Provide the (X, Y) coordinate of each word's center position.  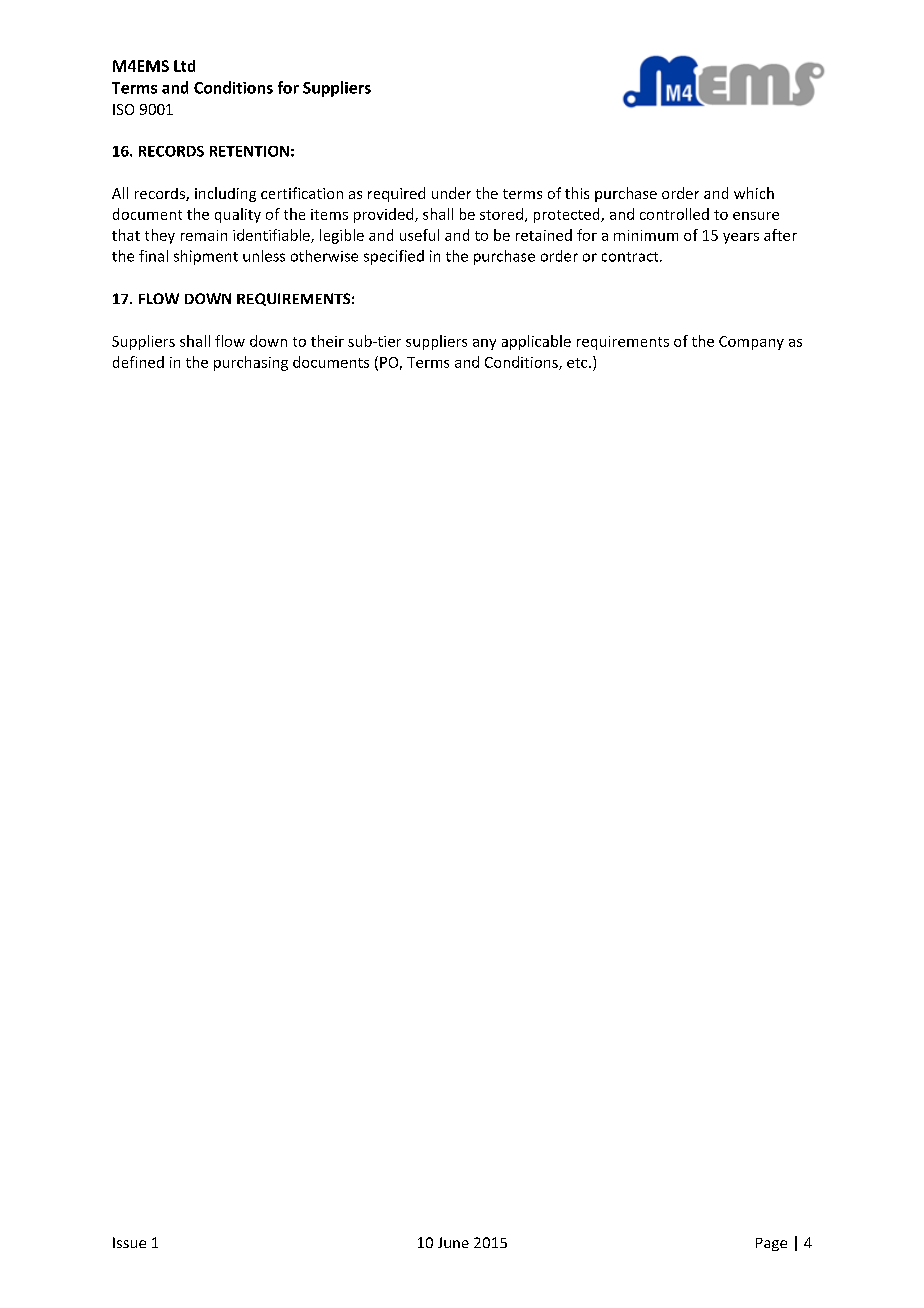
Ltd (184, 66)
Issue (129, 1242)
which (754, 193)
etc (578, 363)
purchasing (251, 363)
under (451, 193)
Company (751, 343)
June (453, 1242)
